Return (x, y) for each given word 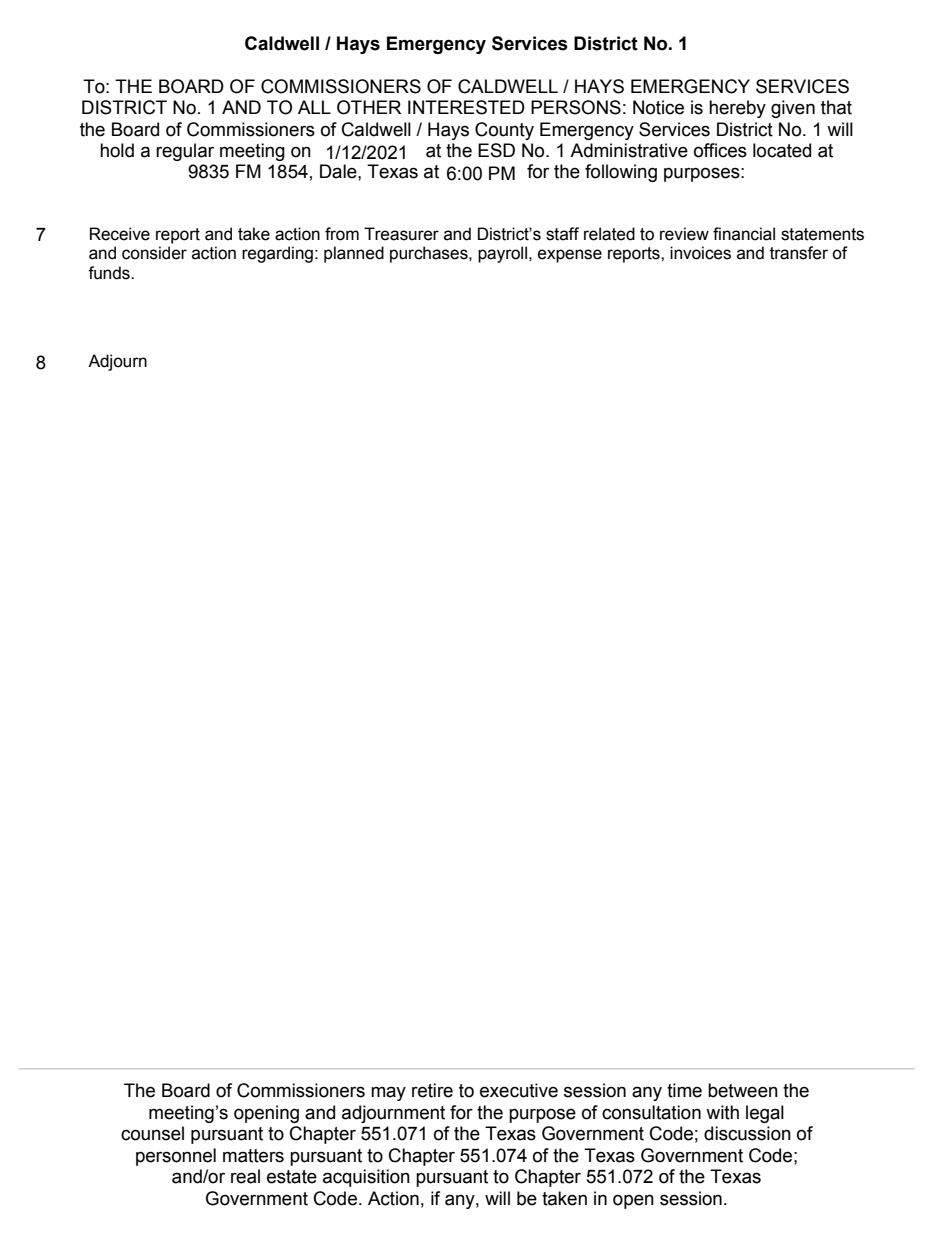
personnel (176, 1157)
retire (432, 1090)
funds (110, 273)
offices (720, 150)
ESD (496, 150)
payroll (502, 254)
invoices (700, 253)
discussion (747, 1133)
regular (185, 152)
